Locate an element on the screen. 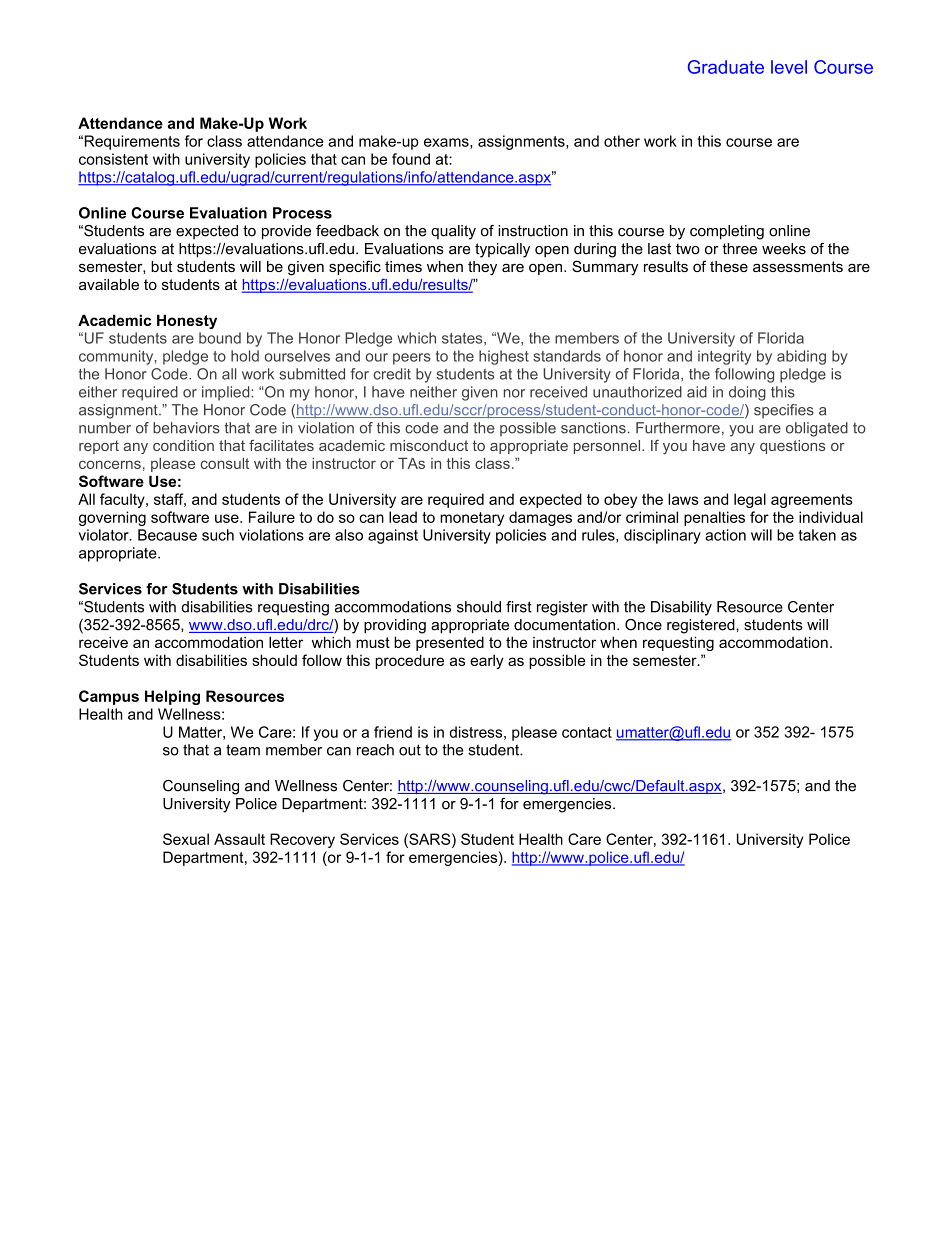  Disability is located at coordinates (681, 608).
